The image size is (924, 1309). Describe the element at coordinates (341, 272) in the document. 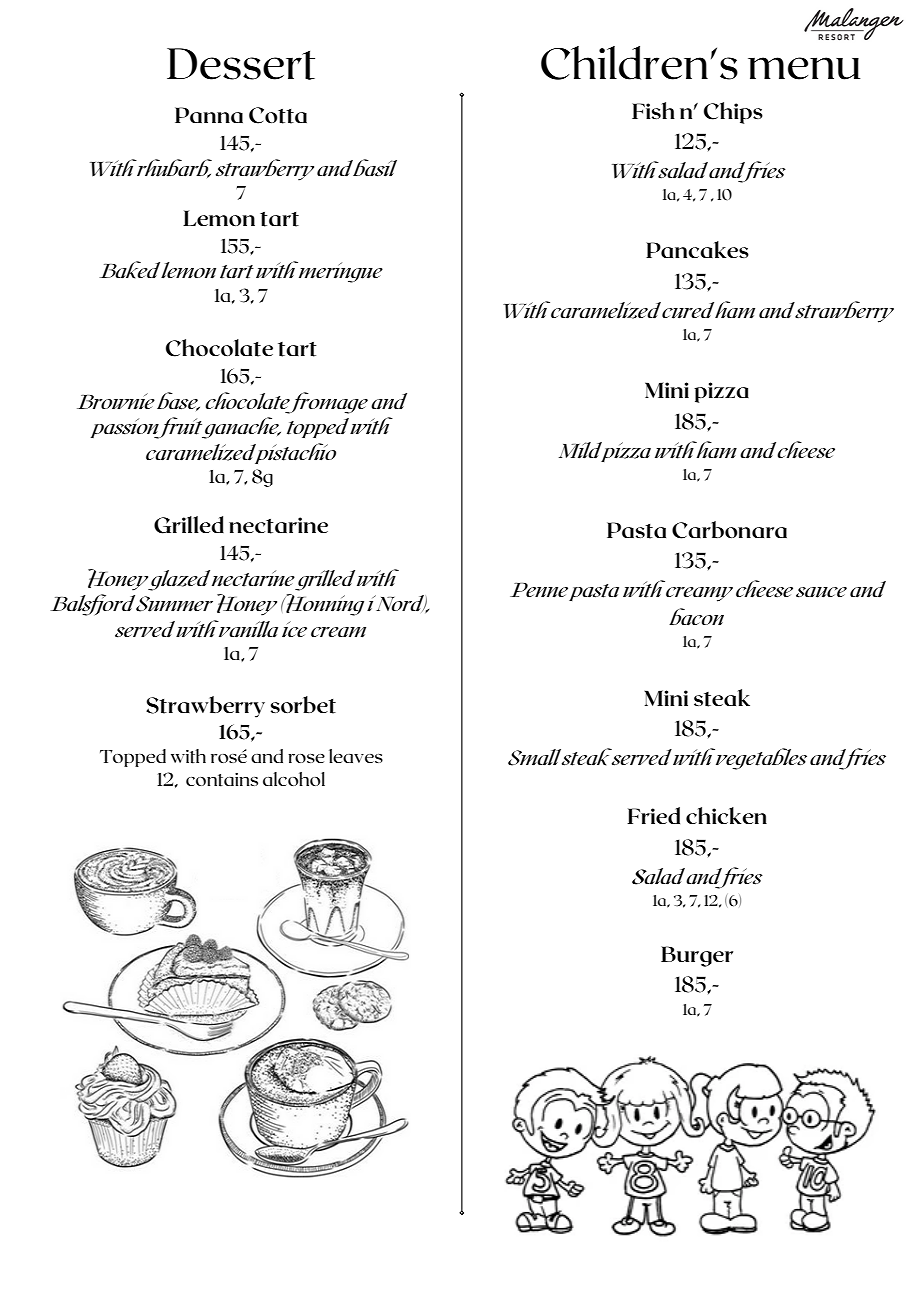

I see `meringue` at that location.
